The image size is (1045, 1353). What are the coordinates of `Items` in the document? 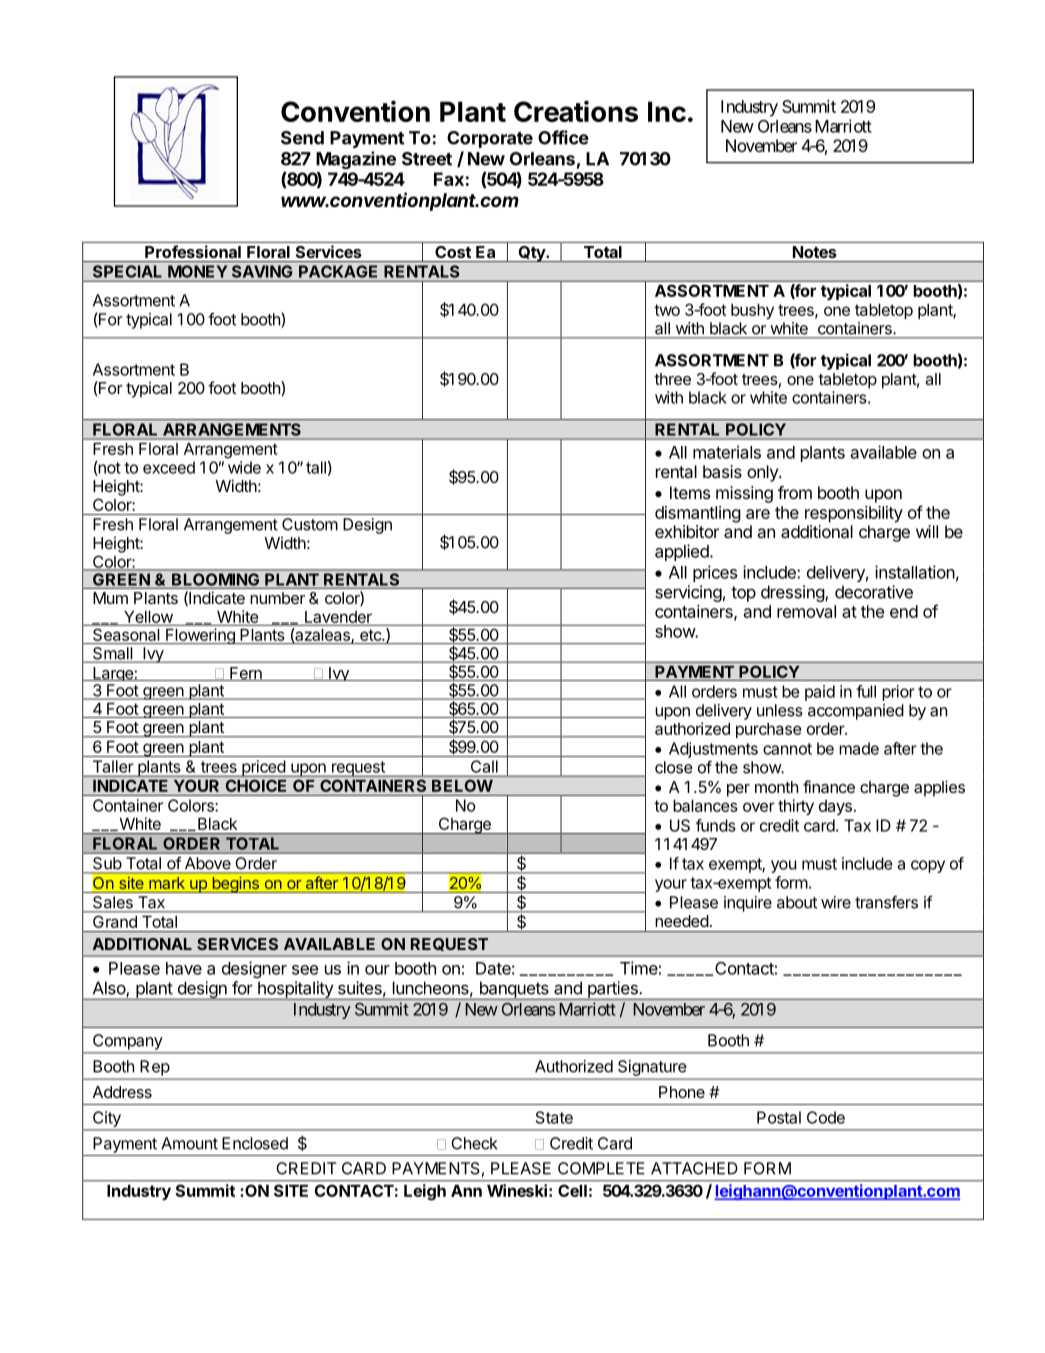 It's located at (690, 492).
